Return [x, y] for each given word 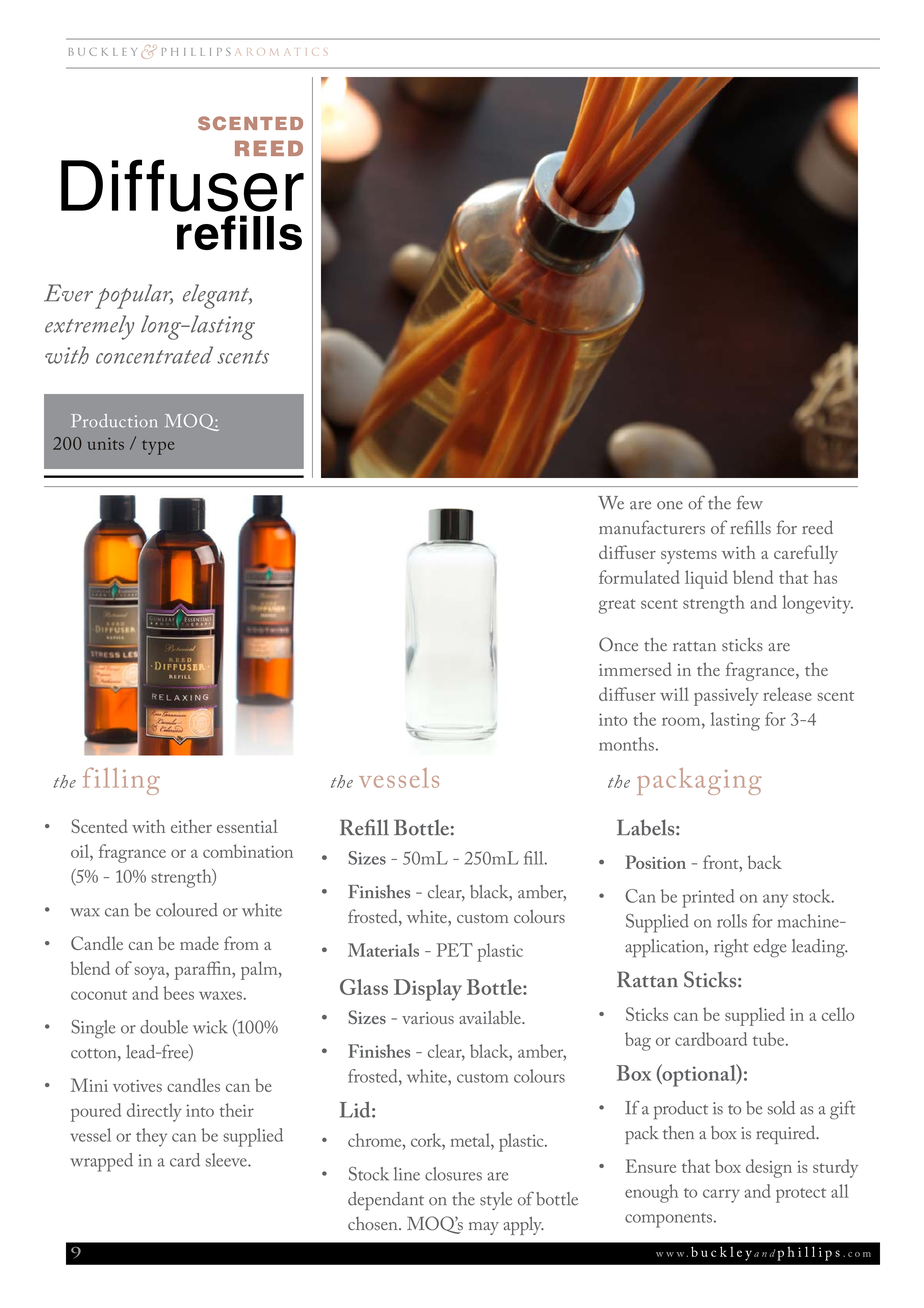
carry [721, 1196]
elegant [217, 296]
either [191, 826]
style [496, 1201]
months [626, 744]
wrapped [101, 1162]
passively [726, 696]
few [750, 502]
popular [134, 296]
